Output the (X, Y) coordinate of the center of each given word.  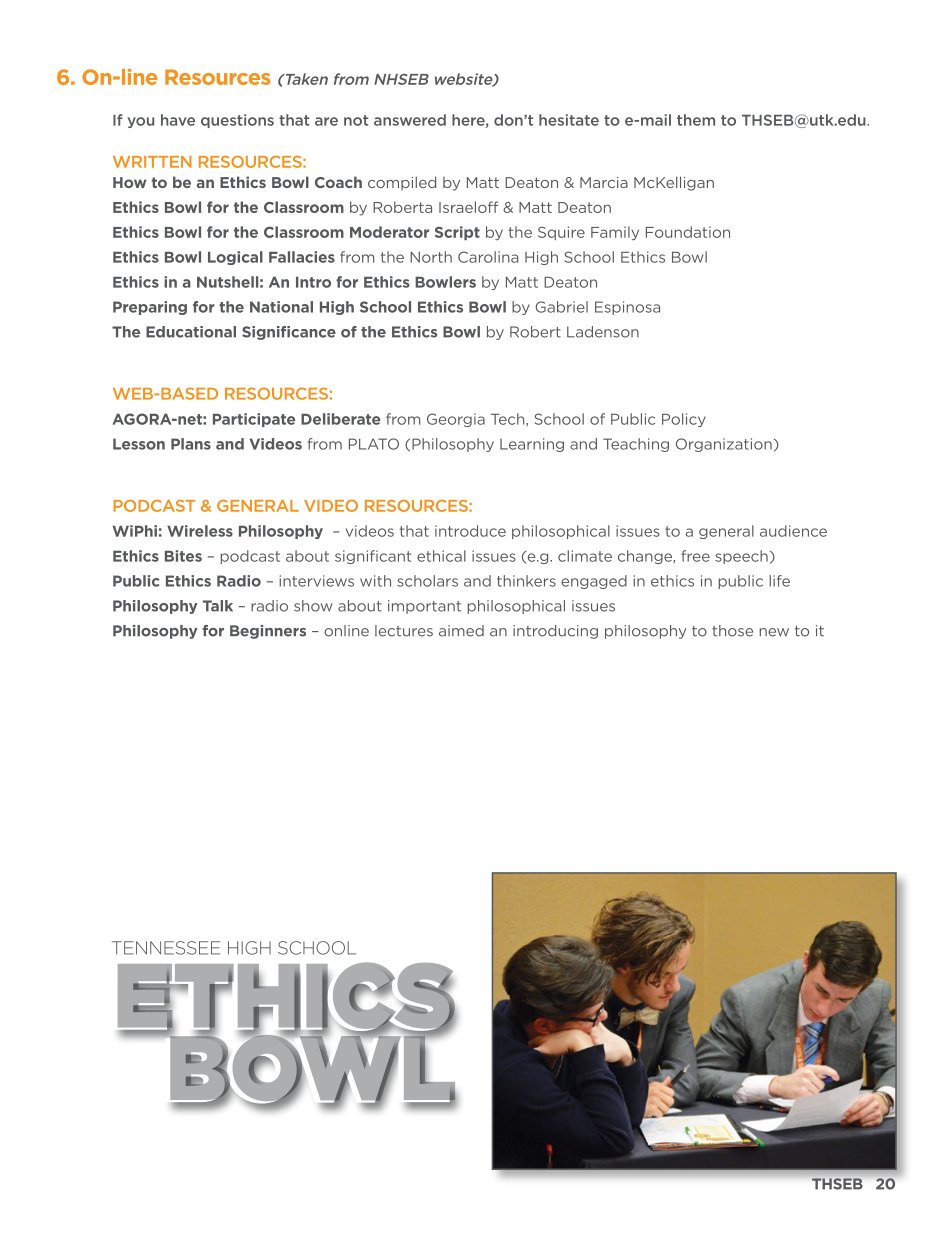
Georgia (456, 420)
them (696, 120)
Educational (191, 332)
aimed (461, 631)
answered (410, 120)
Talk (218, 606)
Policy (684, 420)
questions (237, 121)
